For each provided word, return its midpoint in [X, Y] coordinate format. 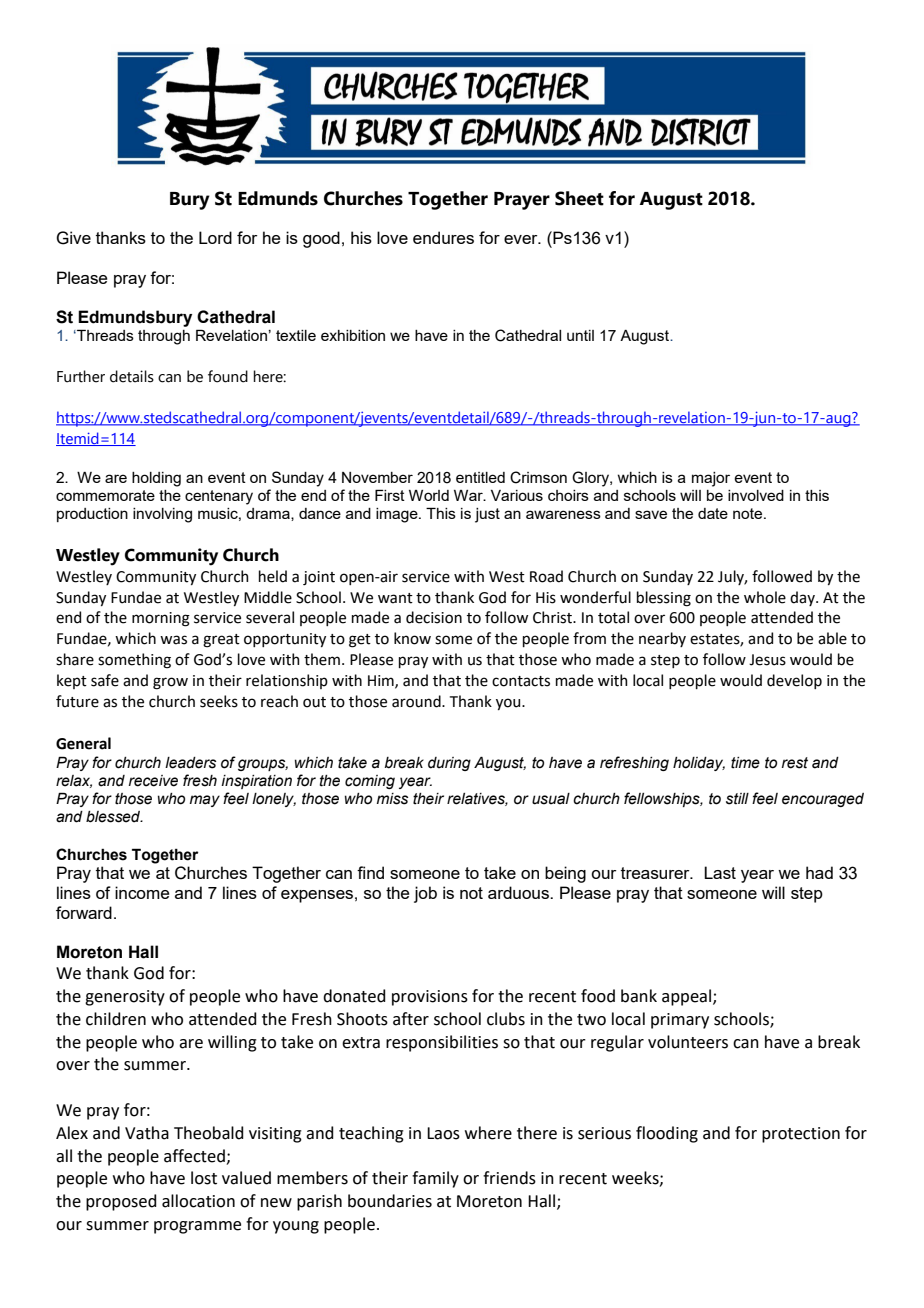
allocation [198, 1201]
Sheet [579, 198]
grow [170, 683]
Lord [215, 237]
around [417, 701]
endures [443, 237]
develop [794, 681]
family [435, 1179]
